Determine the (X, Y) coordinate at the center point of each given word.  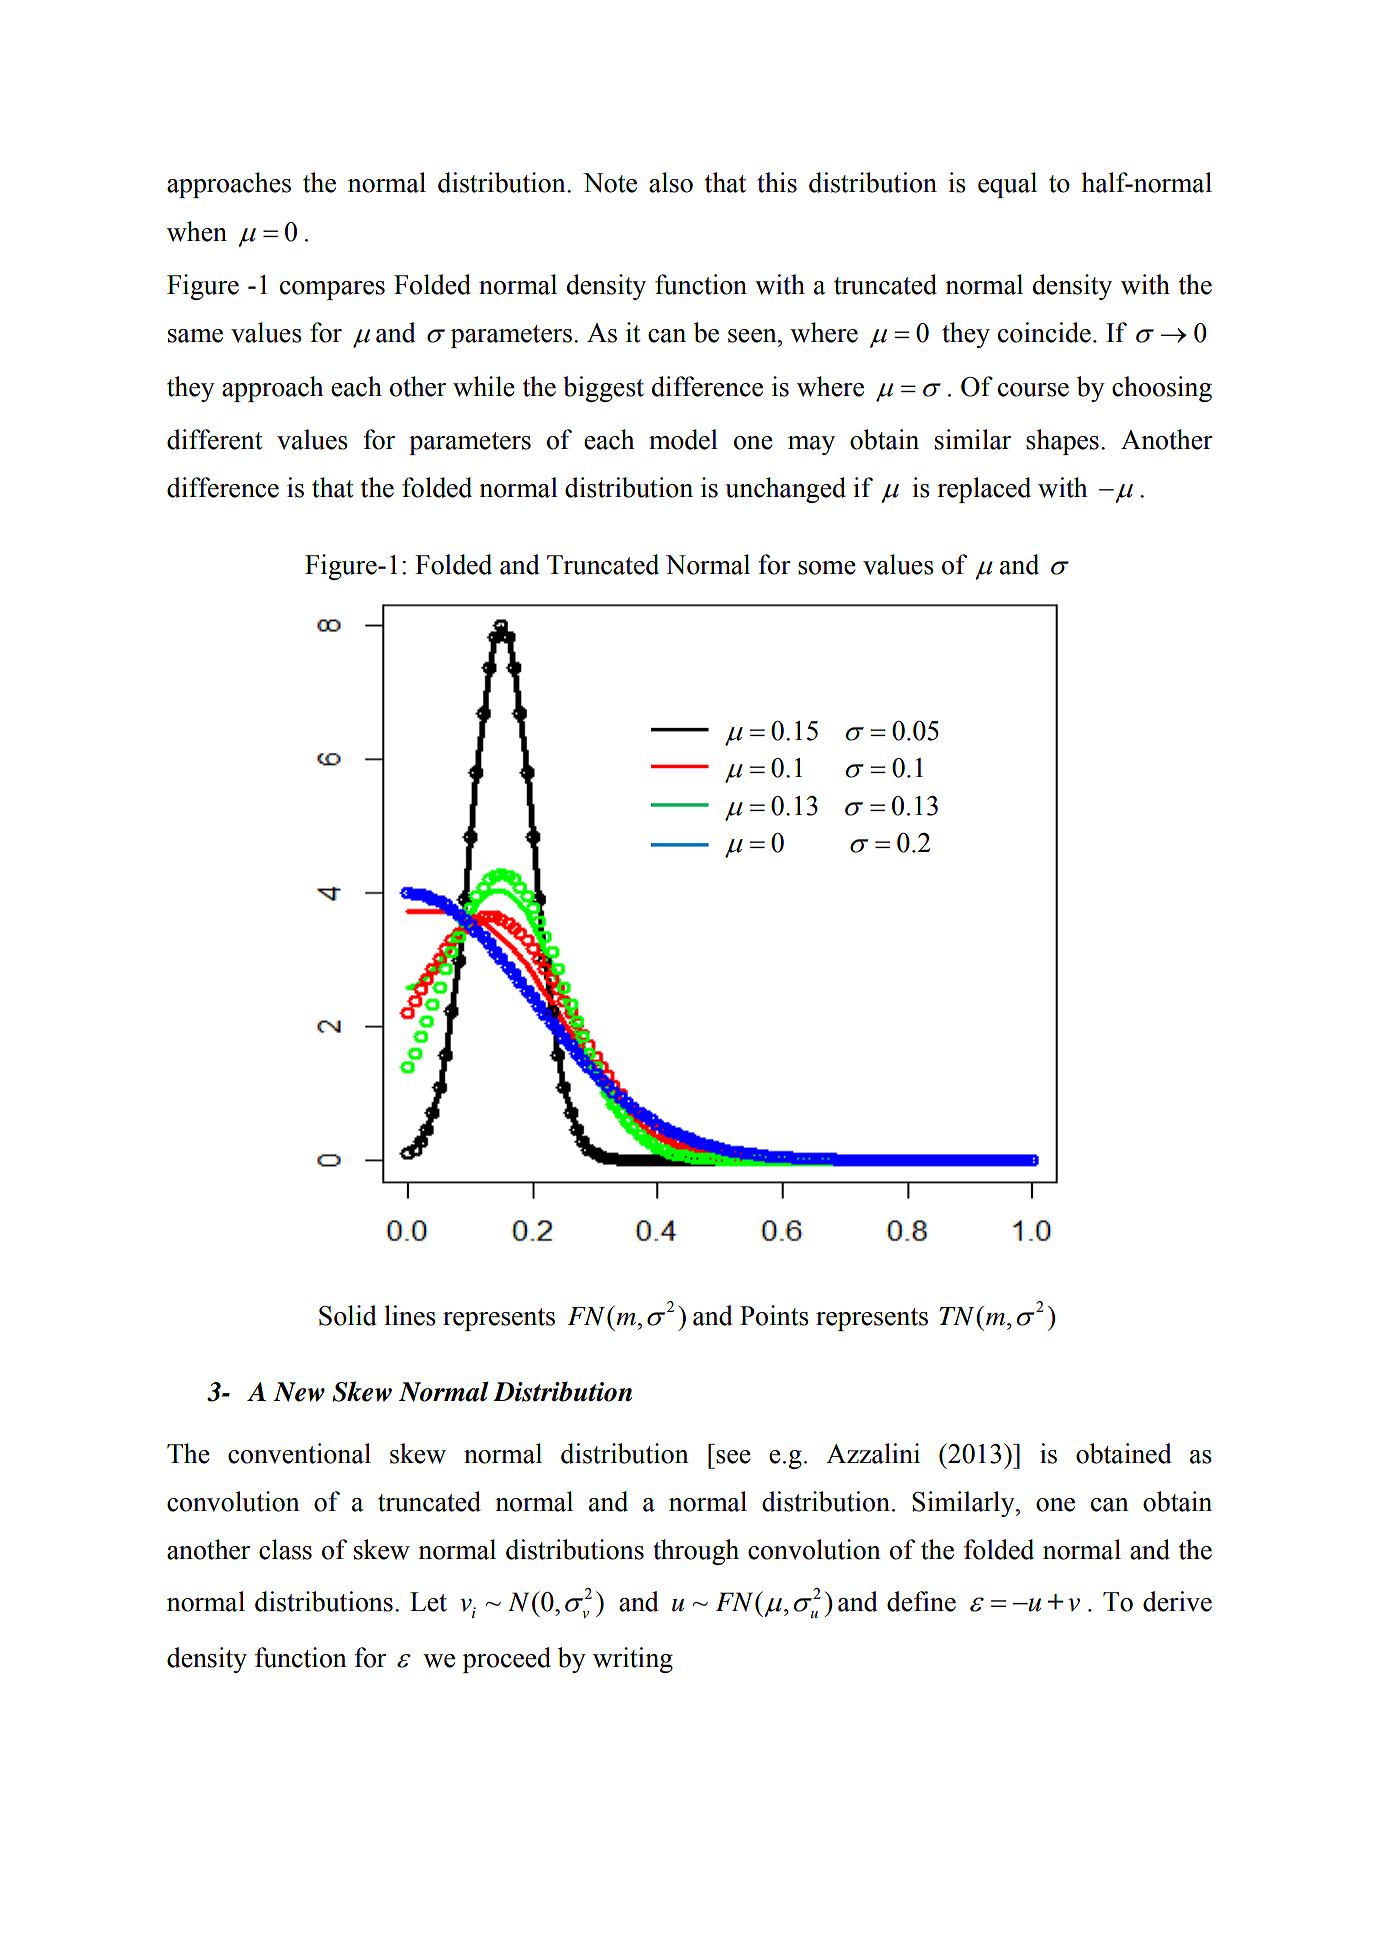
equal (1007, 185)
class (285, 1549)
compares (332, 290)
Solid (348, 1315)
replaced (984, 490)
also (671, 182)
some (827, 568)
